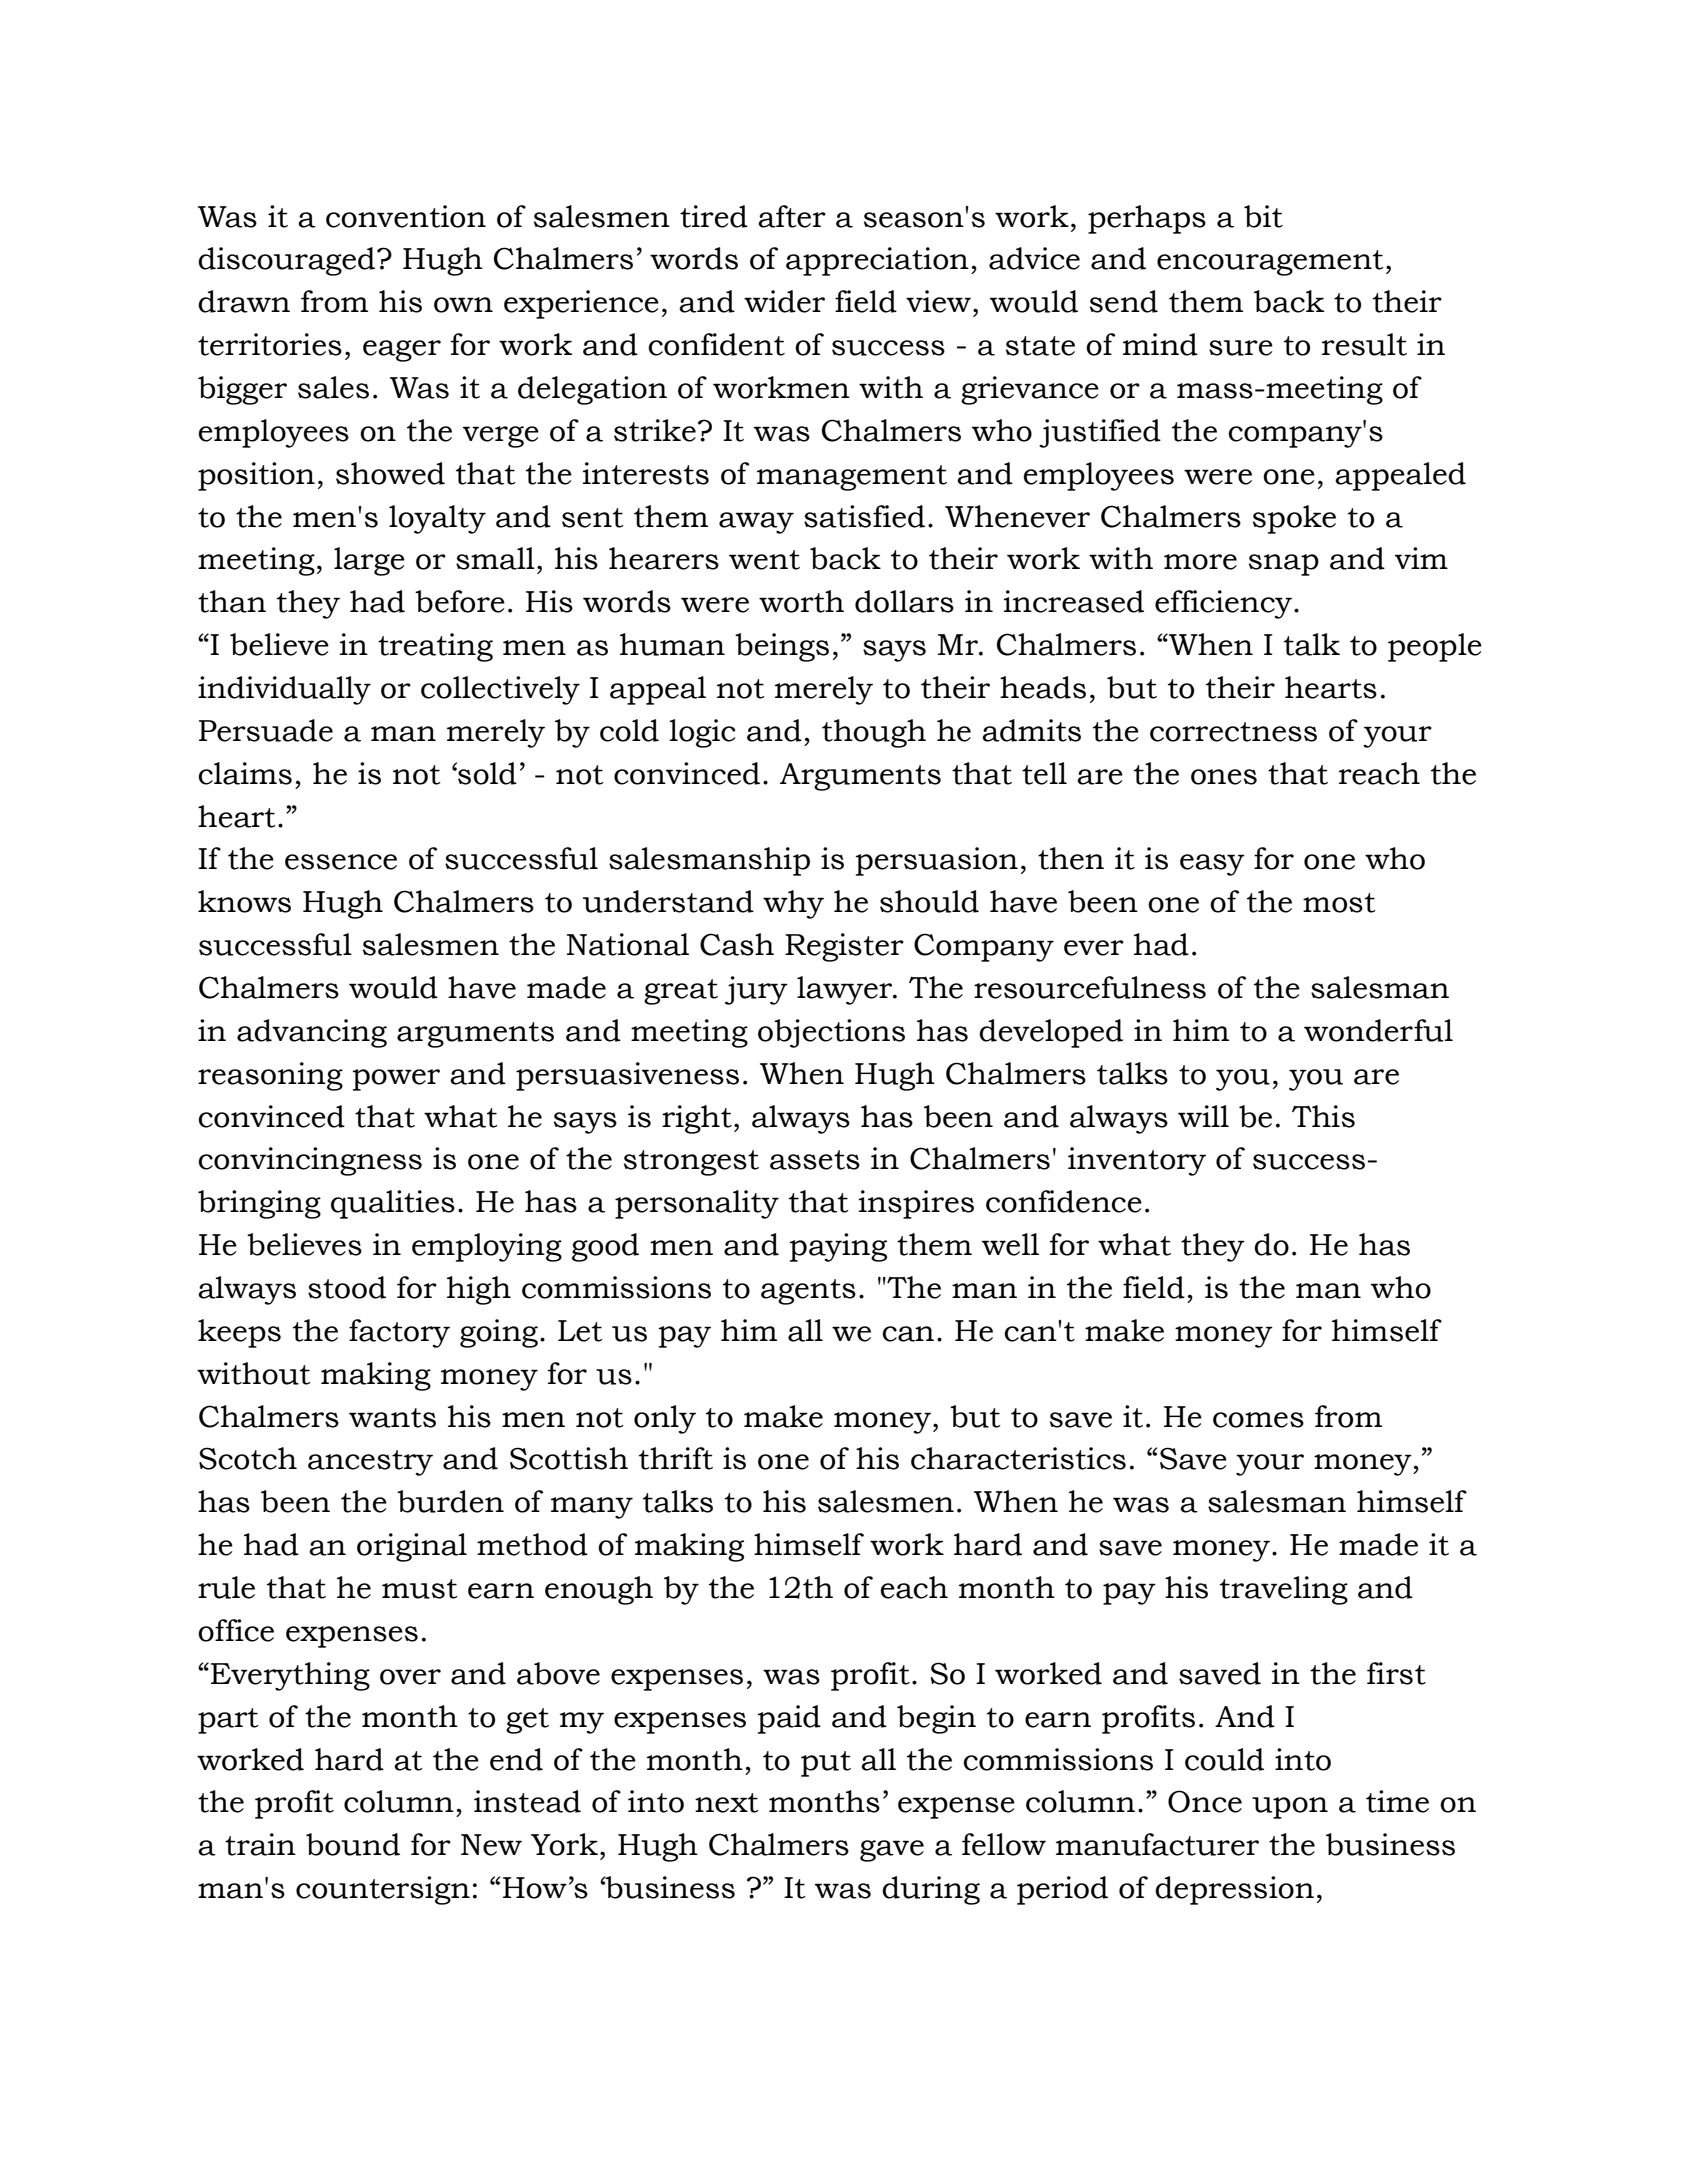 Image resolution: width=1681 pixels, height=2176 pixels. Describe the element at coordinates (892, 1851) in the screenshot. I see `gave` at that location.
